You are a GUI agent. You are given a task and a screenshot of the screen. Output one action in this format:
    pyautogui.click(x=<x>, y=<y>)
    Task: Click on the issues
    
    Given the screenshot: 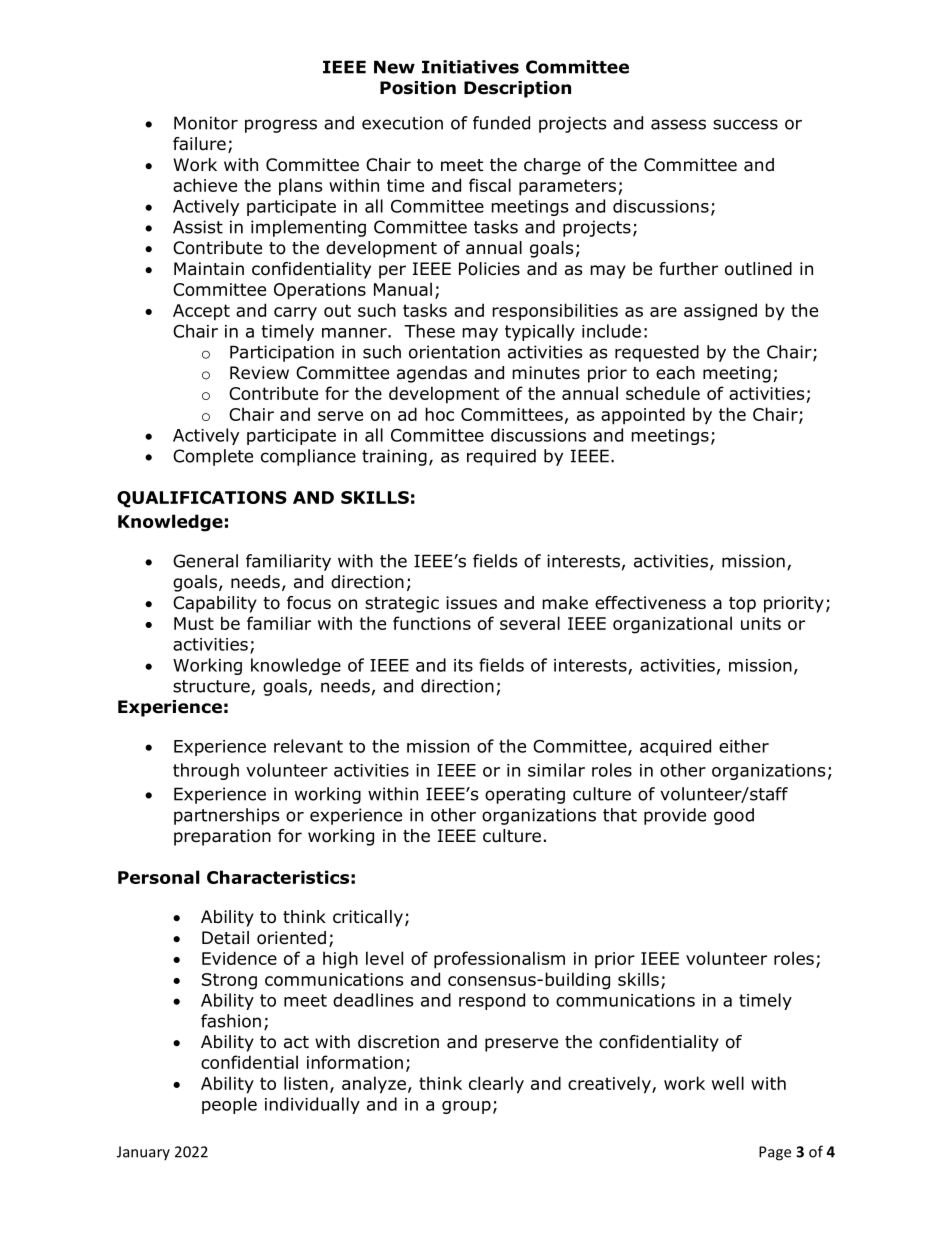 What is the action you would take?
    pyautogui.click(x=471, y=603)
